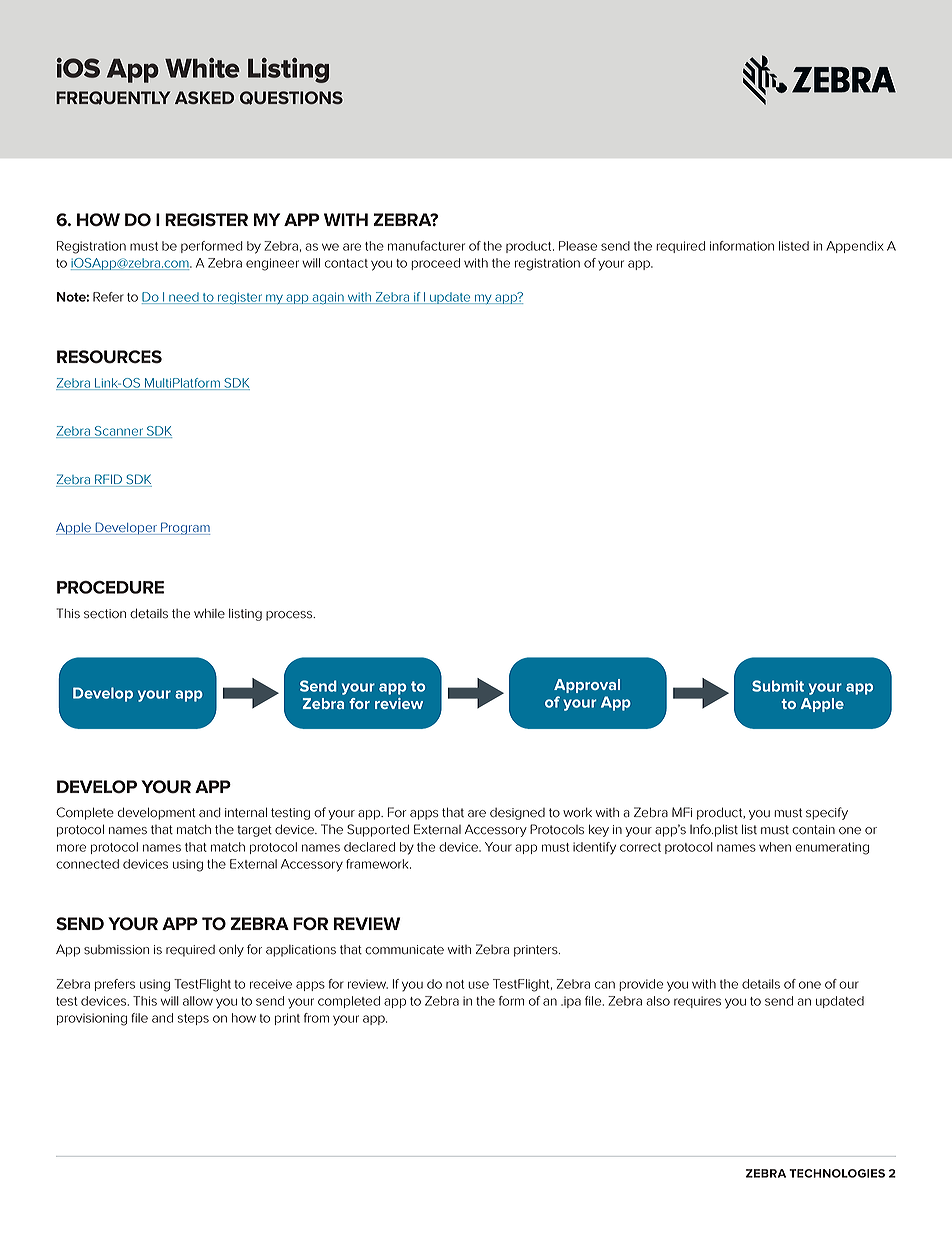 The width and height of the image is (952, 1233). Describe the element at coordinates (254, 831) in the image. I see `target` at that location.
